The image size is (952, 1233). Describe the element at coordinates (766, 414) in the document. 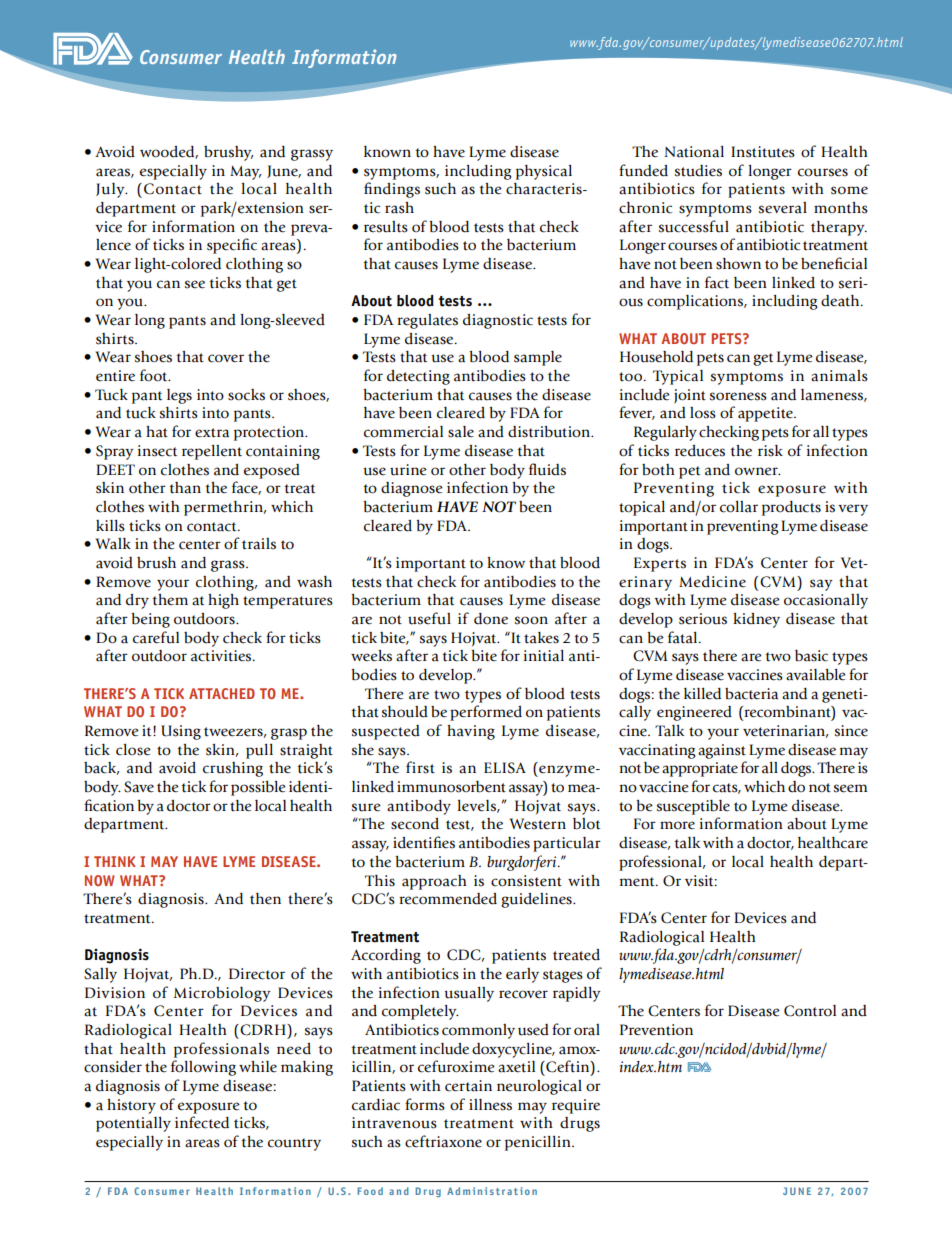

I see `appetite` at that location.
